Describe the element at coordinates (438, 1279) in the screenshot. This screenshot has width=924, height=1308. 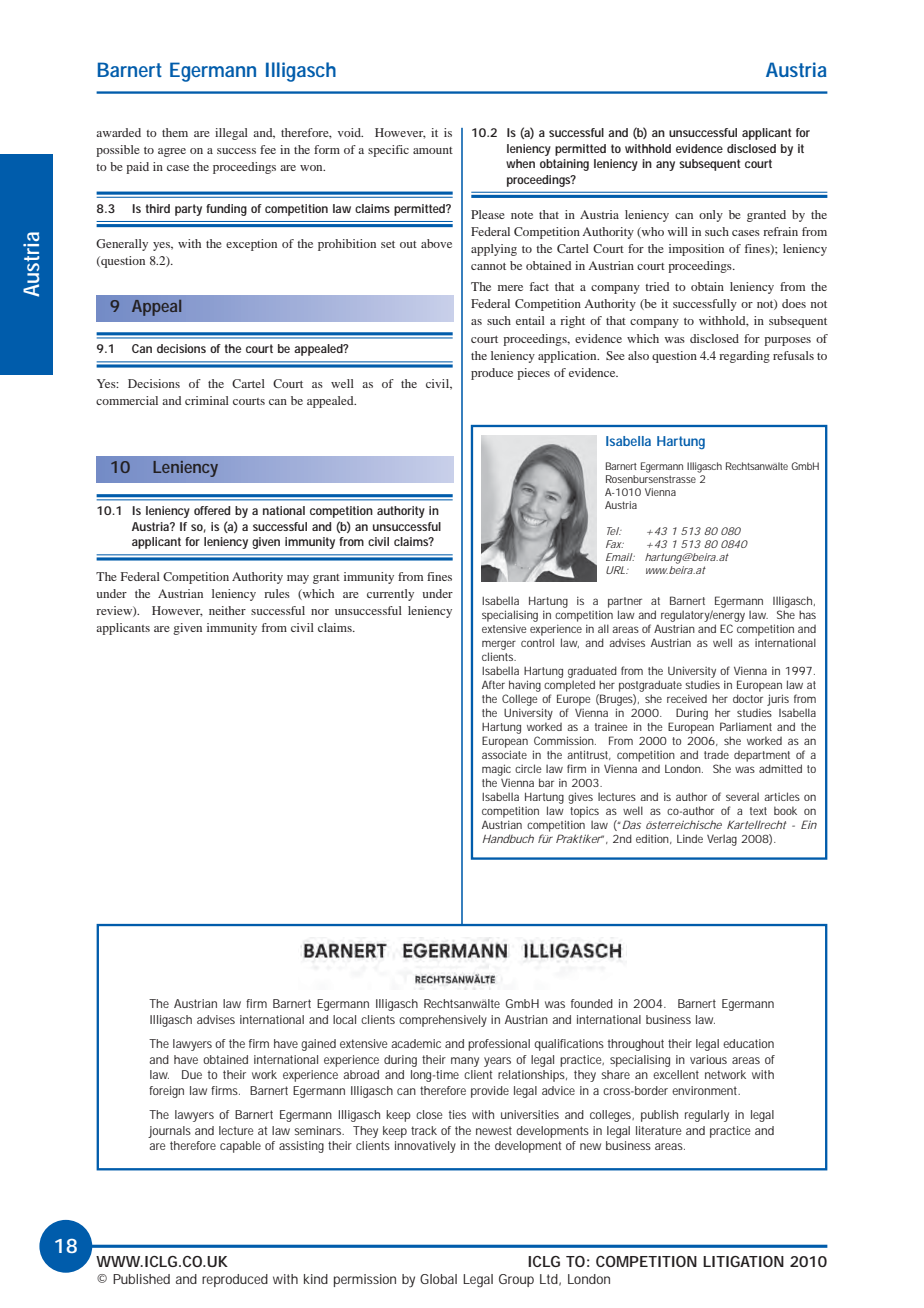
I see `Global` at that location.
